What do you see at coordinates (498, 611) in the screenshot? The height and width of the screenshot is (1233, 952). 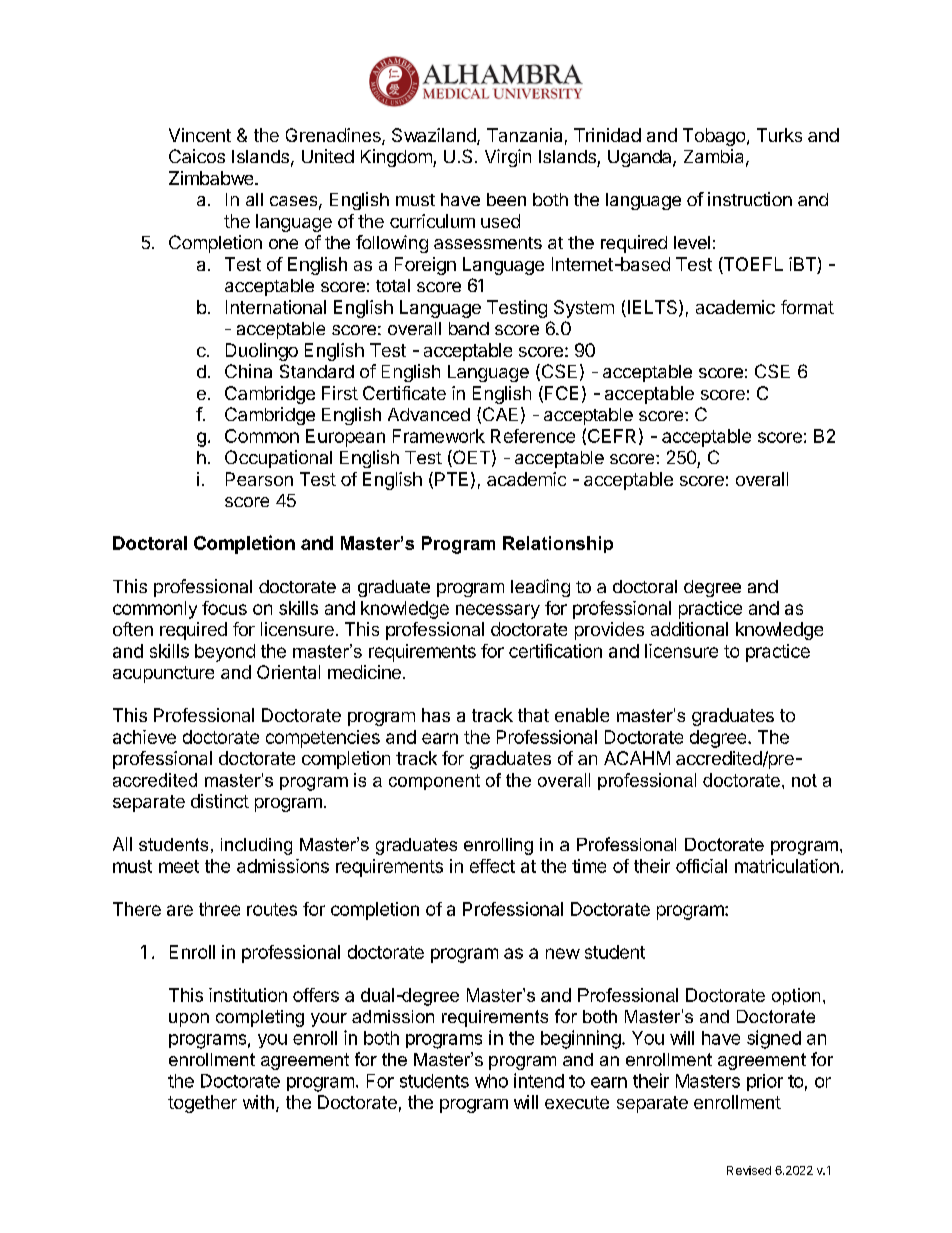 I see `necessary` at bounding box center [498, 611].
